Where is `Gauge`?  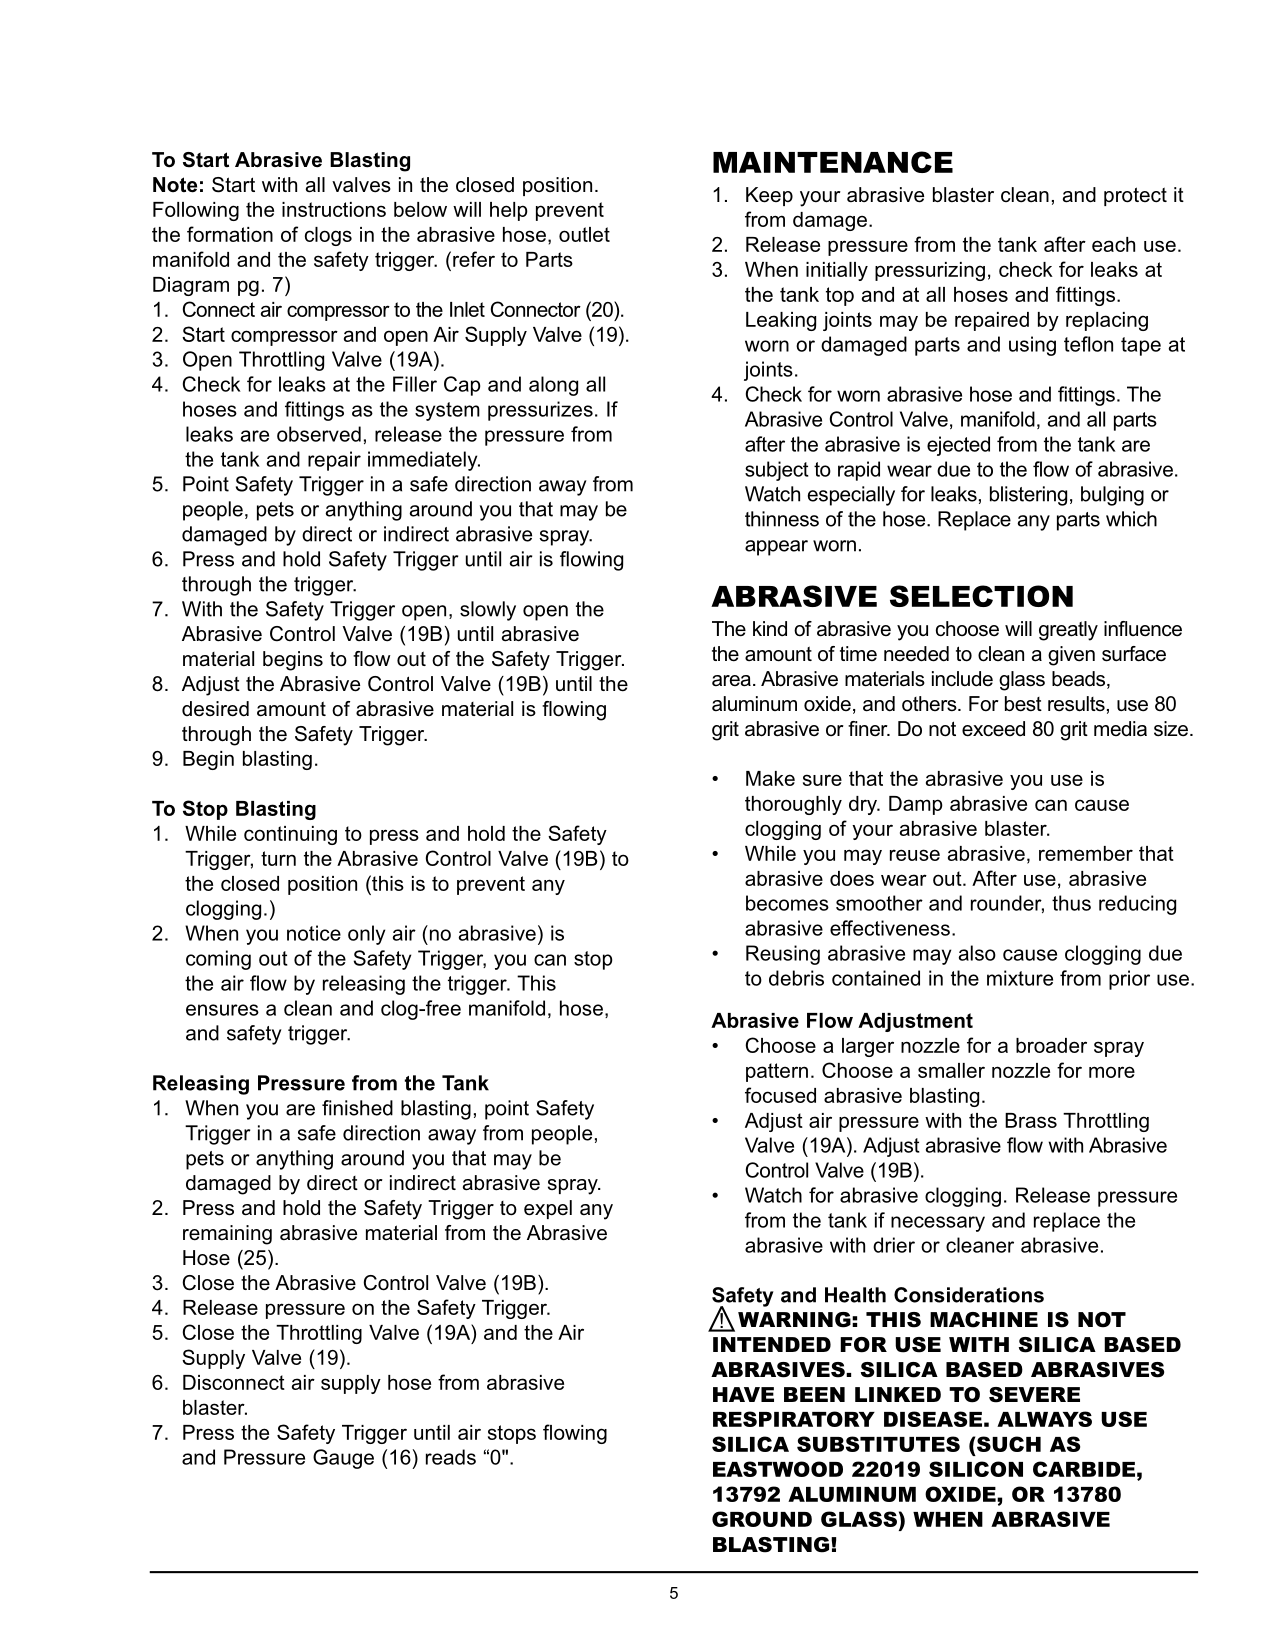 Gauge is located at coordinates (343, 1459).
